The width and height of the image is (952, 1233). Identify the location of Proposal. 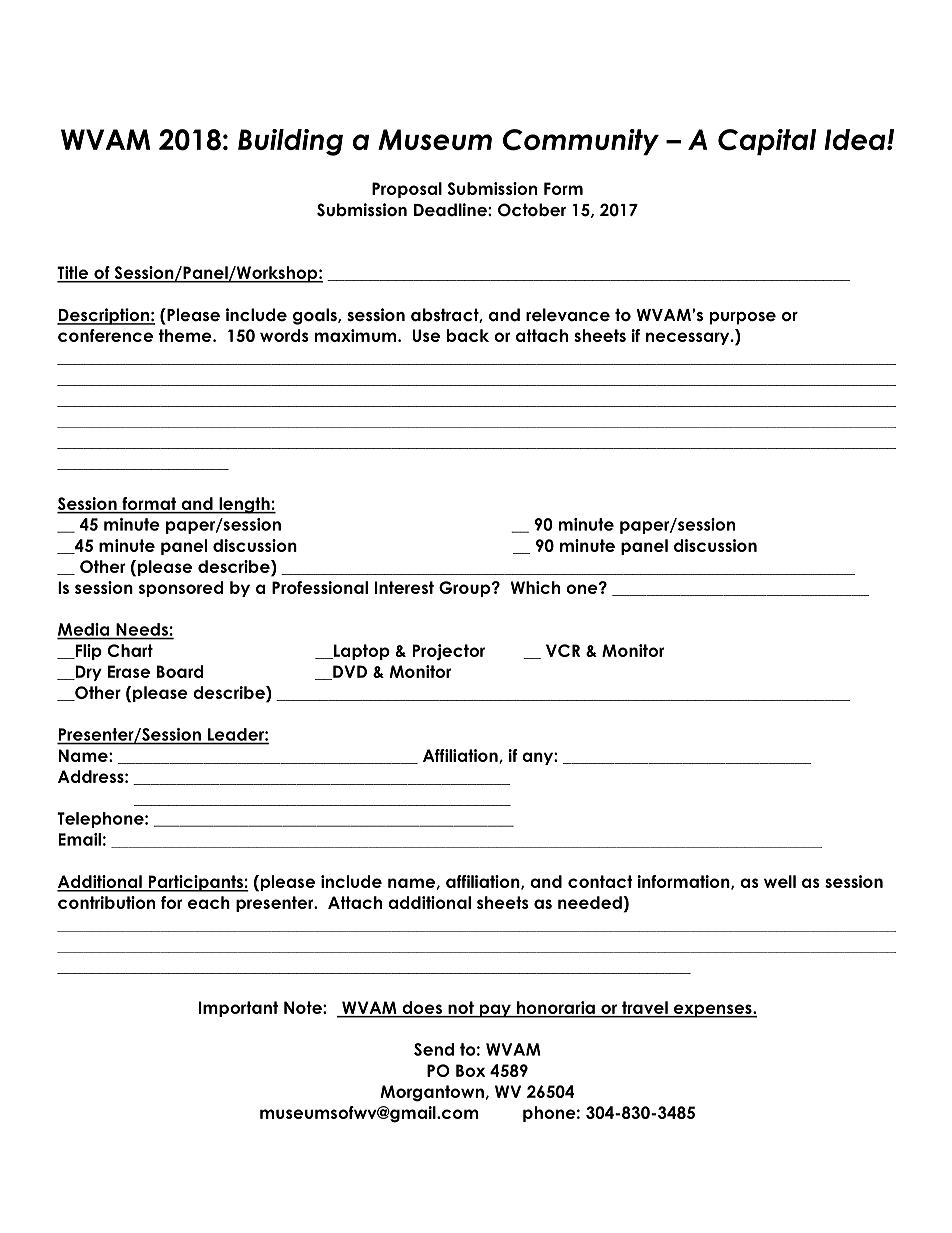
(407, 190).
